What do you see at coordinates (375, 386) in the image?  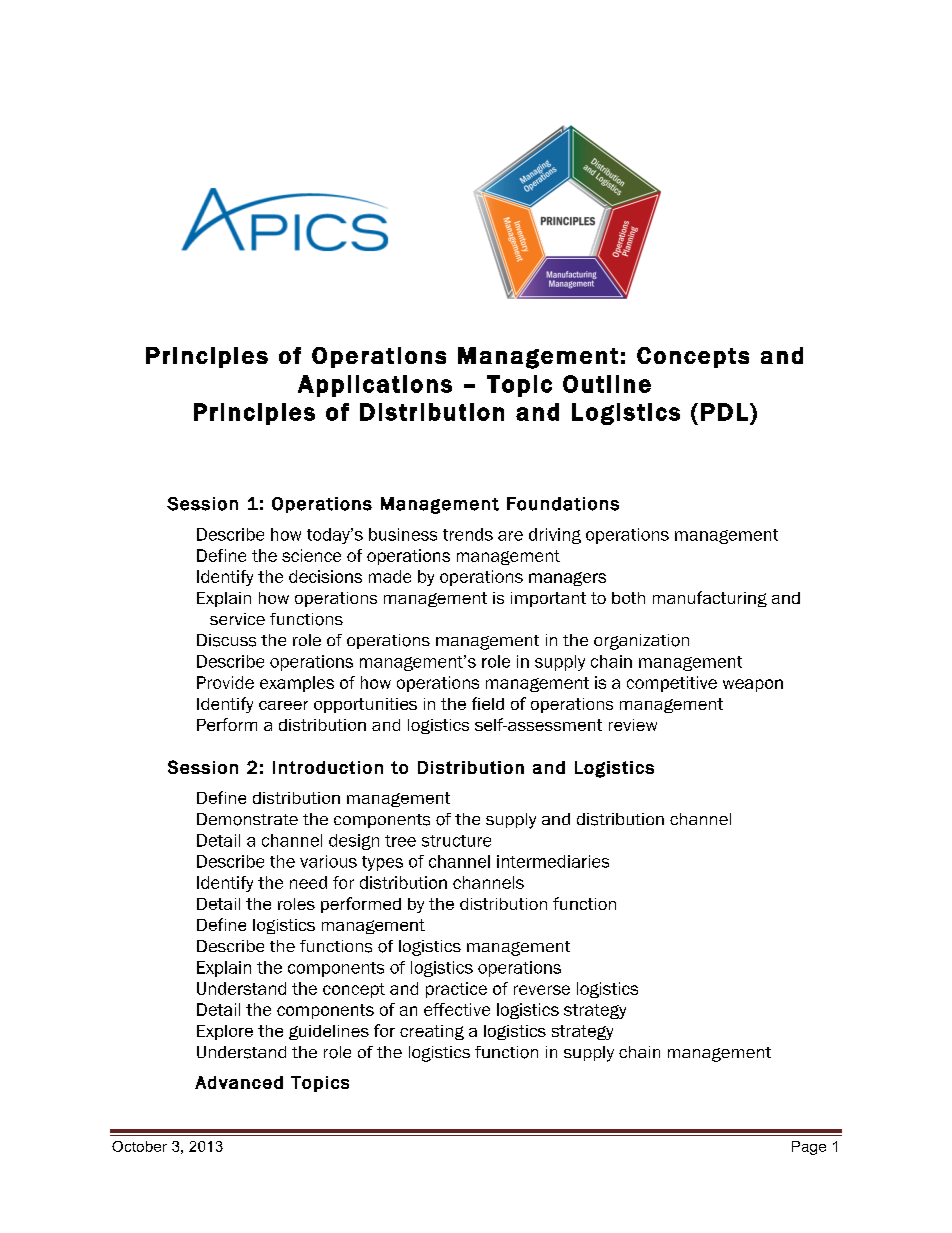 I see `Applications` at bounding box center [375, 386].
